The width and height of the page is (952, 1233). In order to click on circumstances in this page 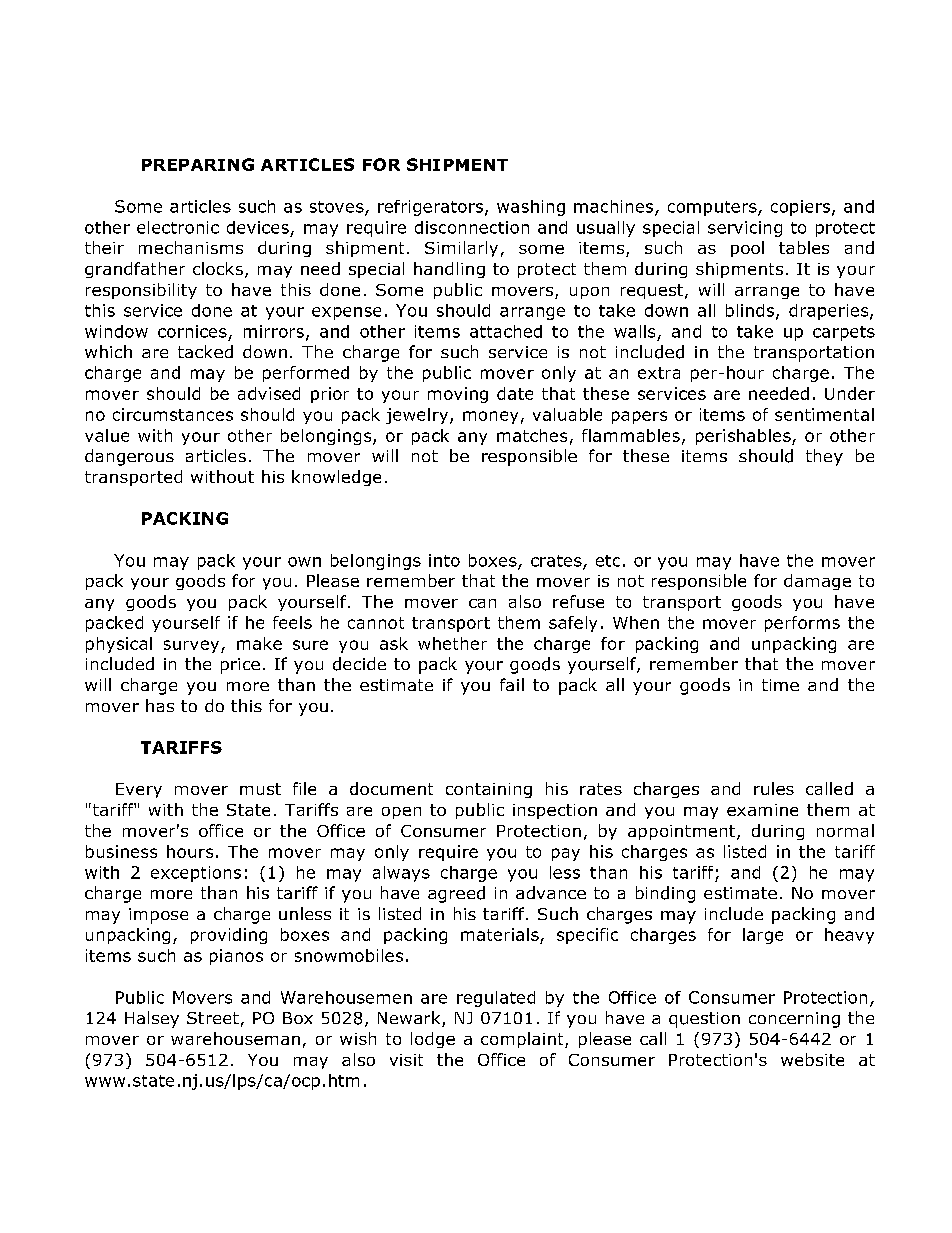, I will do `click(173, 414)`.
